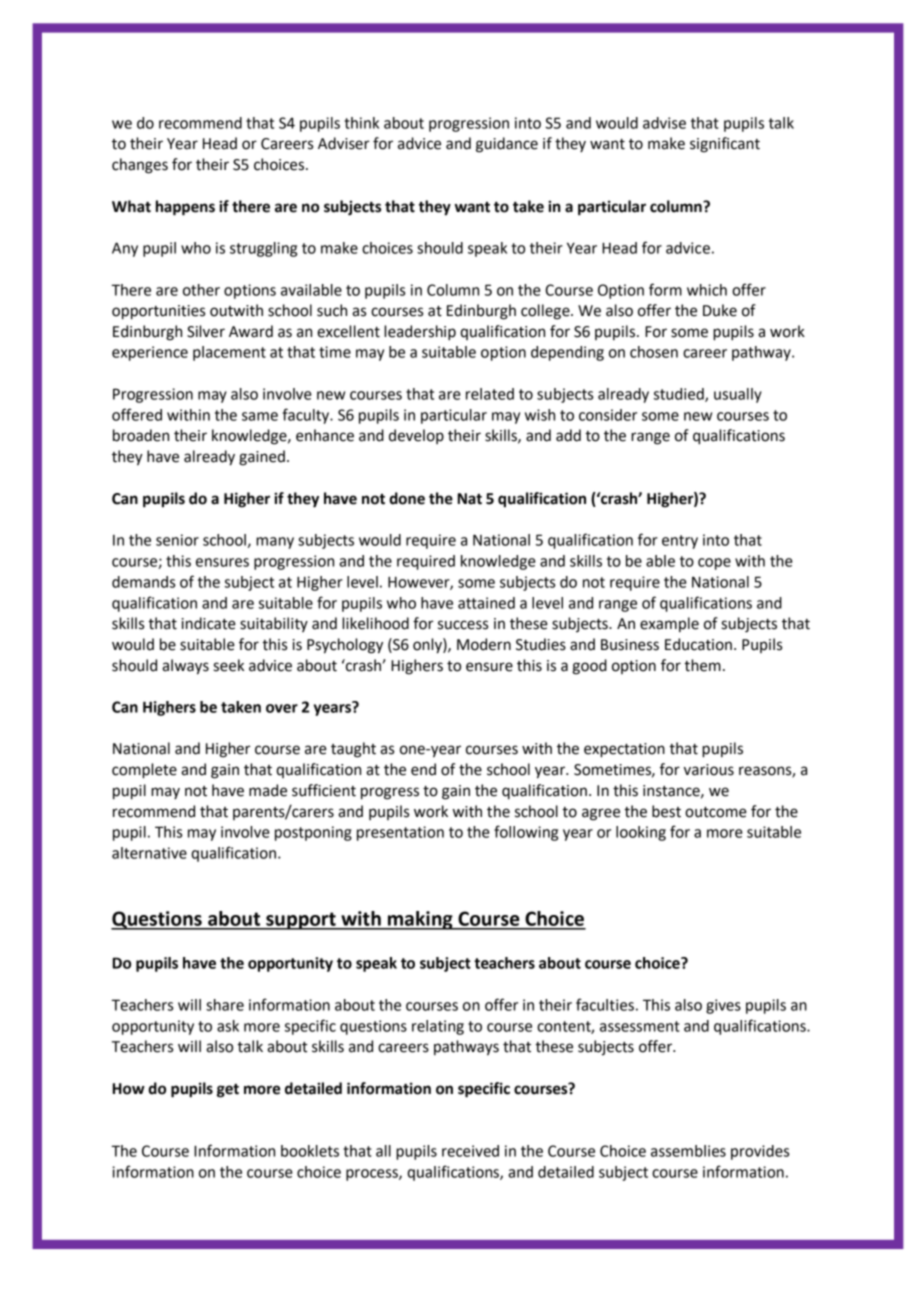 The image size is (924, 1308). I want to click on made, so click(268, 790).
